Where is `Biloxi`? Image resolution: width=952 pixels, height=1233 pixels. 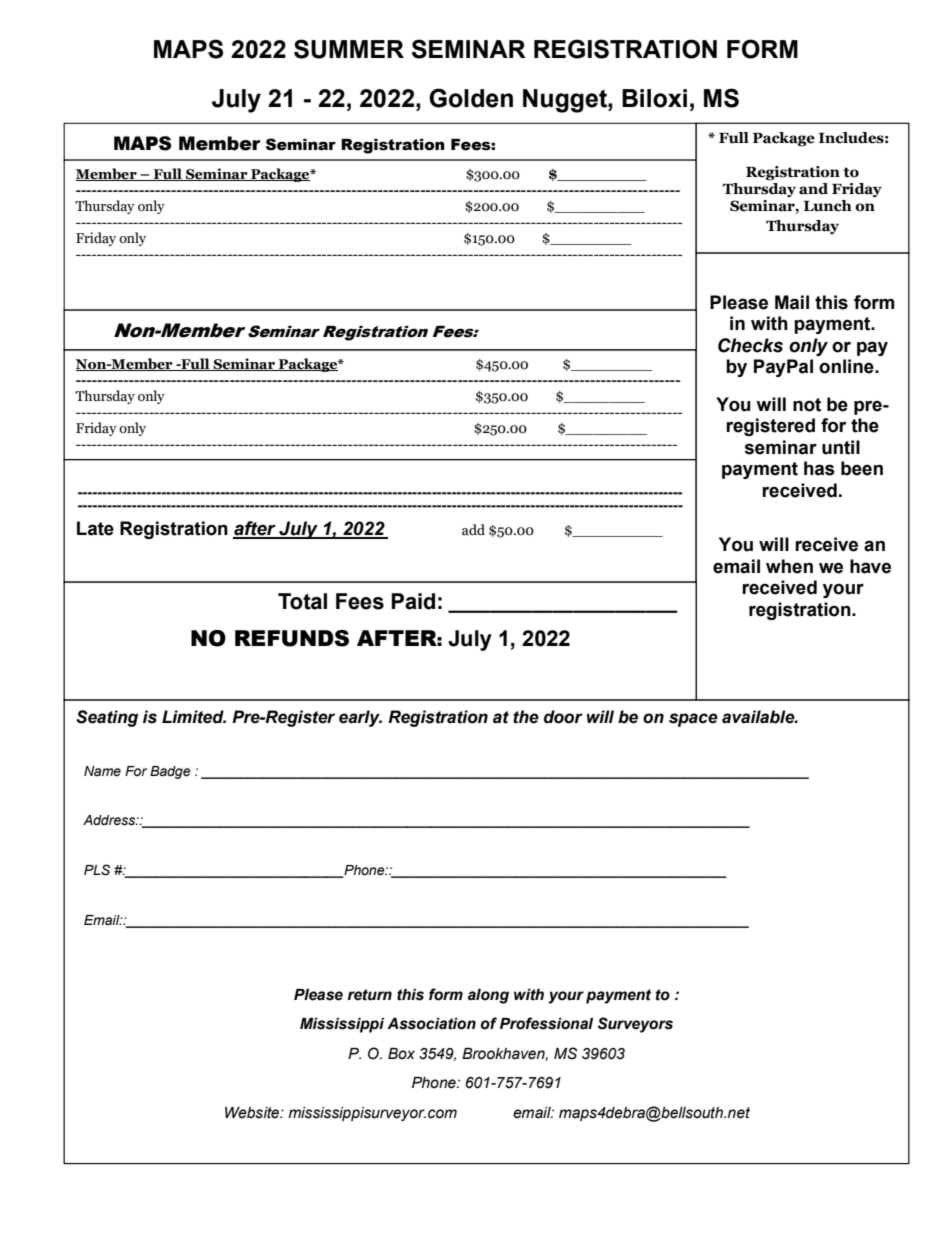 Biloxi is located at coordinates (654, 98).
